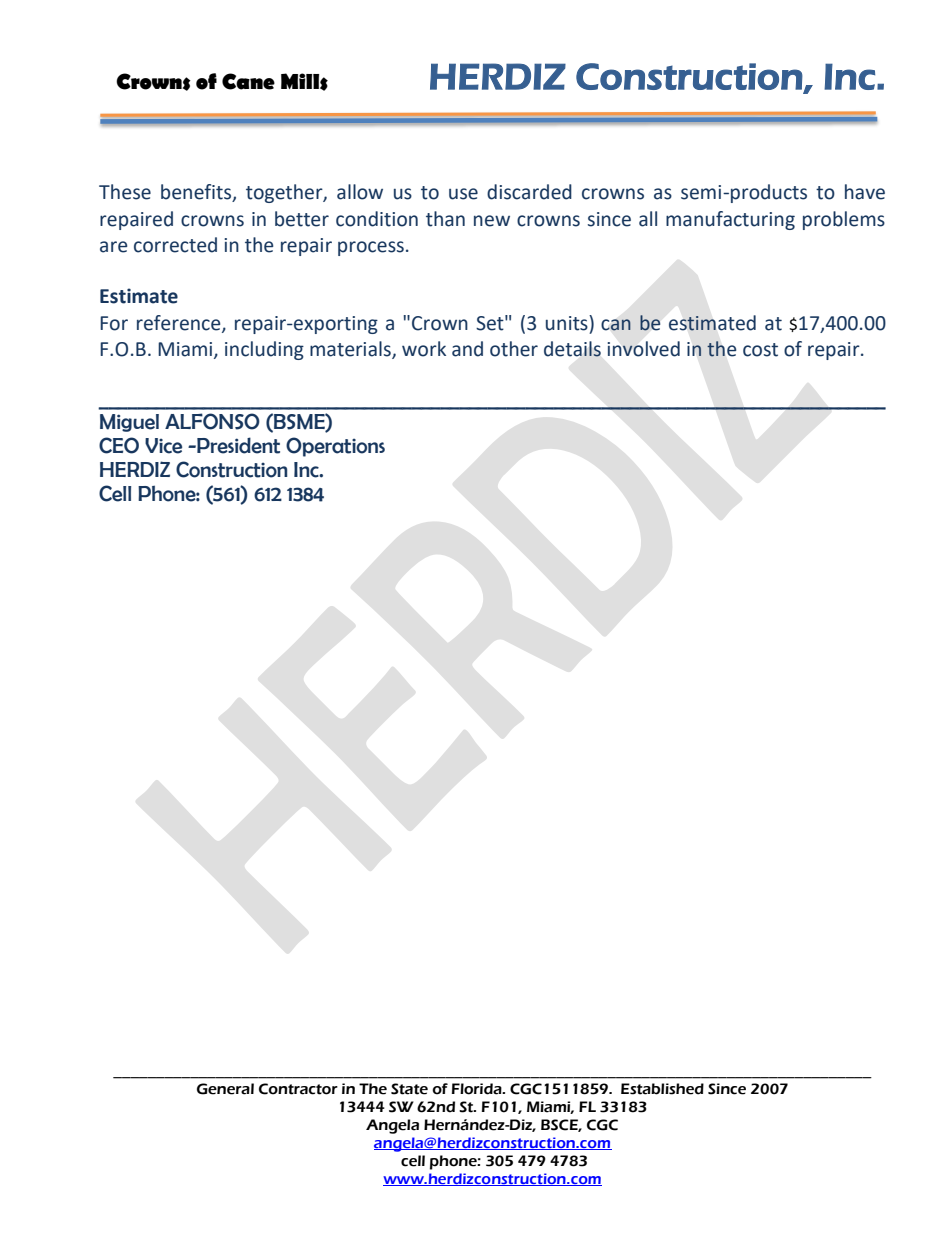 The image size is (952, 1233). Describe the element at coordinates (760, 350) in the page. I see `cost` at that location.
